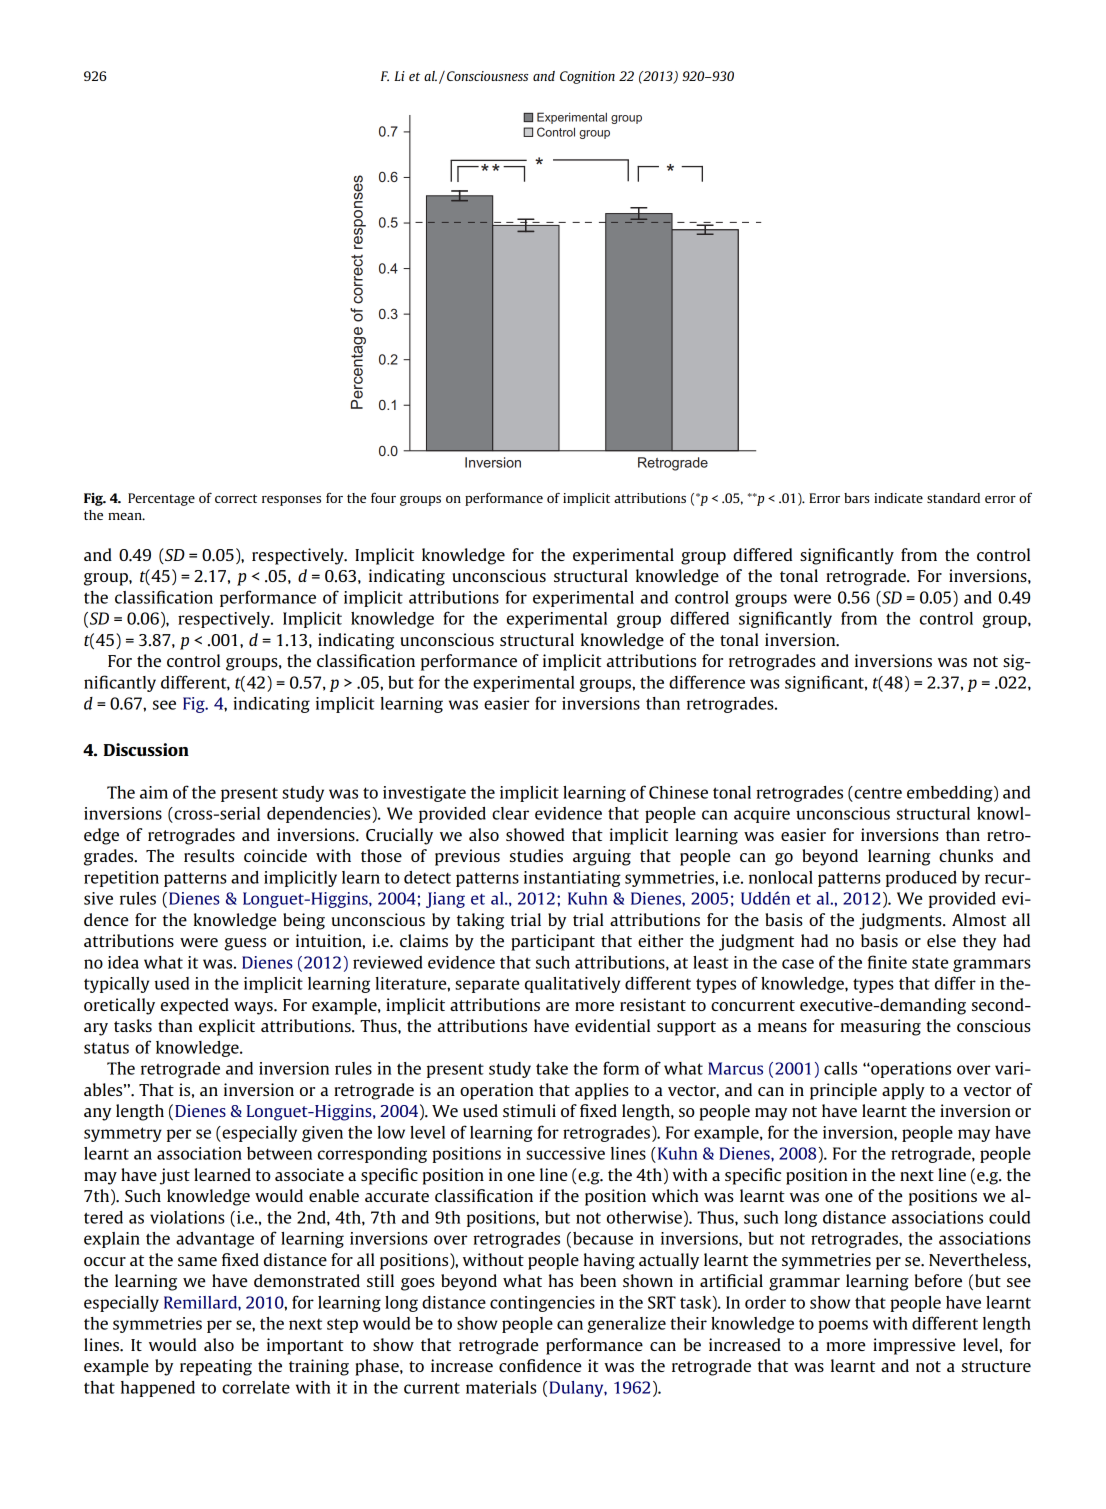 Image resolution: width=1106 pixels, height=1509 pixels. I want to click on repeating, so click(216, 1367).
